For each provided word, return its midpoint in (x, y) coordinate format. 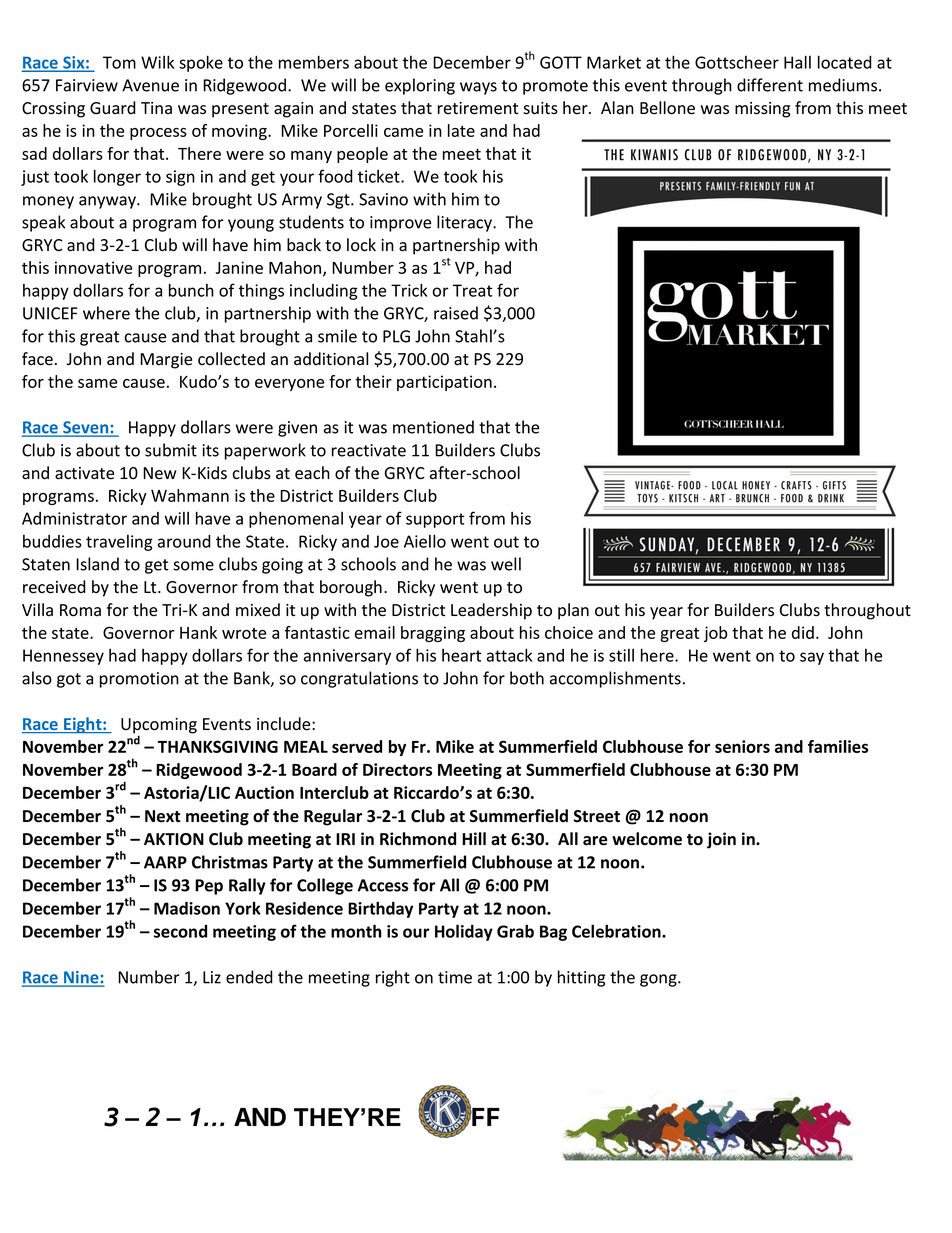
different (770, 85)
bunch (191, 290)
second (180, 931)
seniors (742, 746)
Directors (397, 769)
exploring (420, 86)
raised (456, 313)
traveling (119, 543)
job (716, 634)
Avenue (150, 85)
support (435, 520)
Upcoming (159, 727)
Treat (472, 290)
